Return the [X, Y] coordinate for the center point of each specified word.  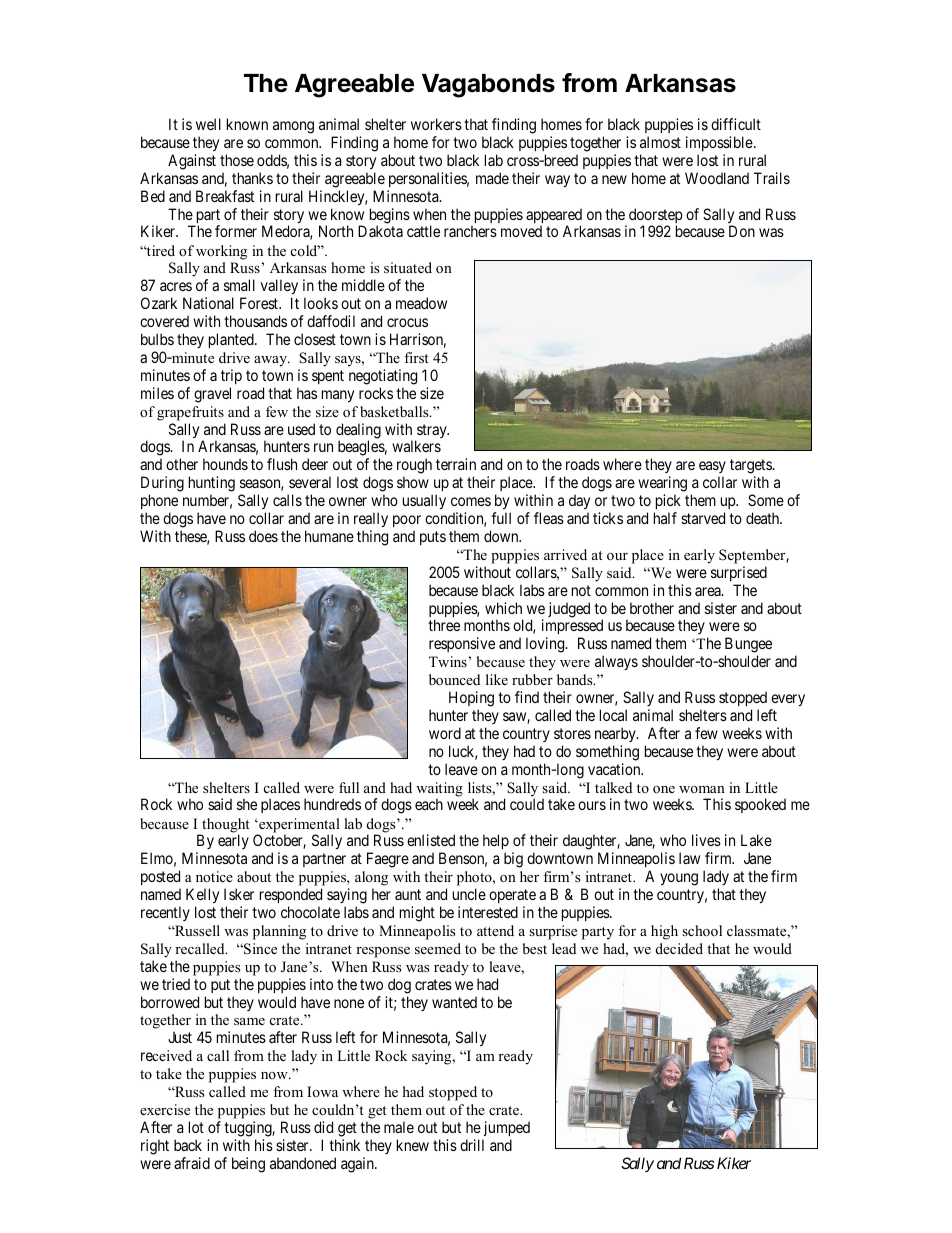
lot [196, 1127]
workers [436, 124]
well [208, 124]
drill [472, 1145]
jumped [507, 1128]
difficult [736, 124]
